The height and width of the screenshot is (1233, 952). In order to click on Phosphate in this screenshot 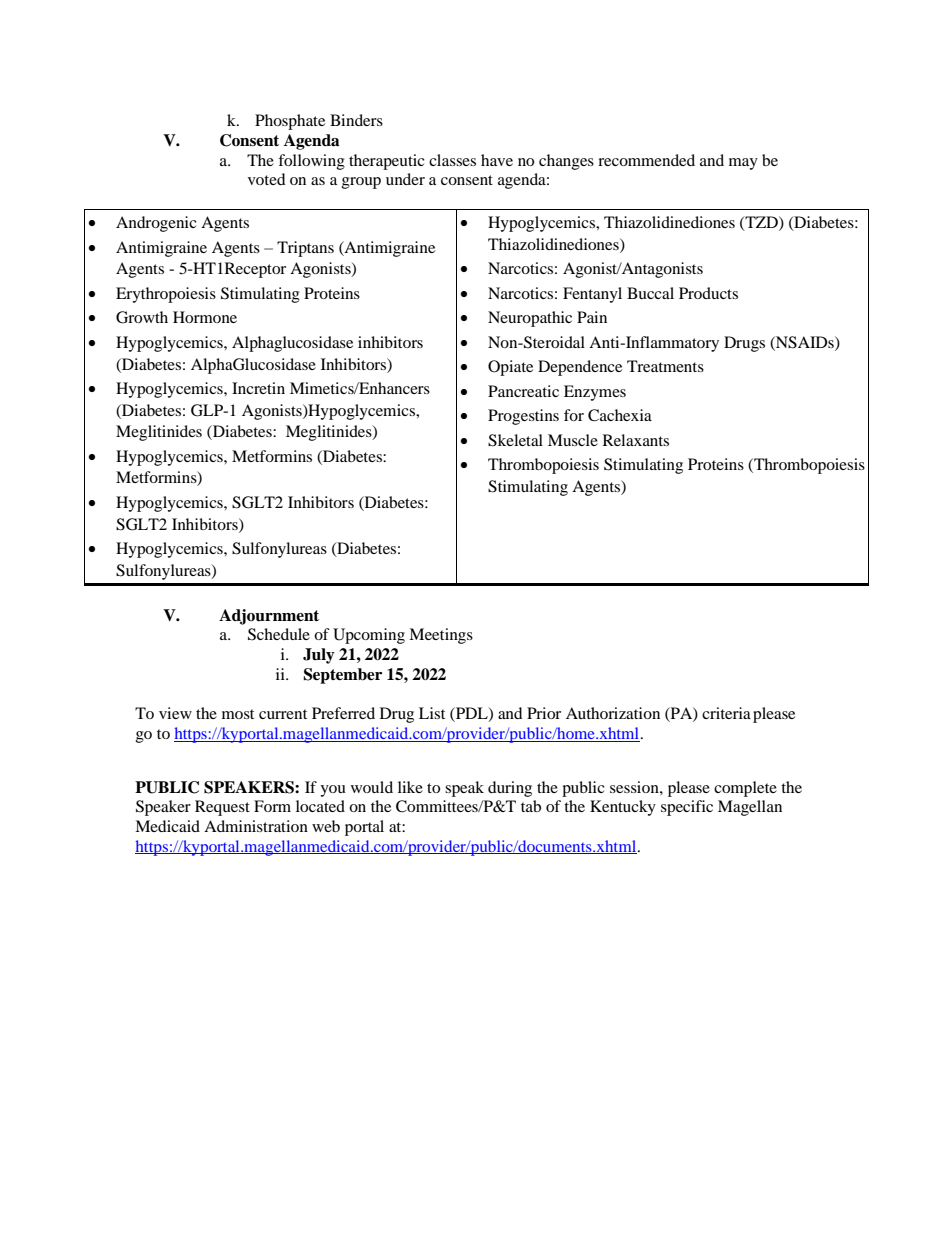, I will do `click(290, 122)`.
